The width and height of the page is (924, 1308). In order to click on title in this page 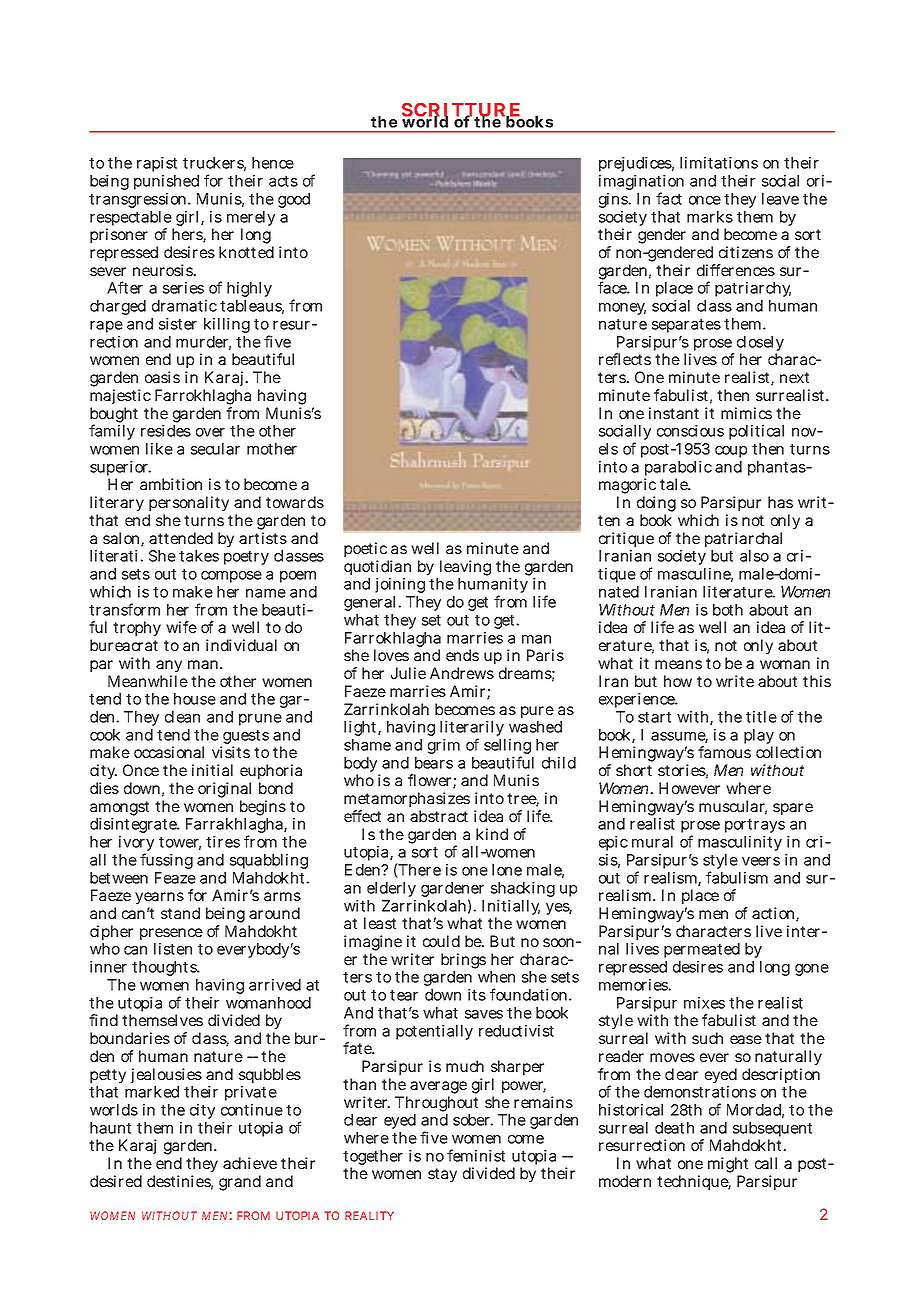, I will do `click(761, 717)`.
